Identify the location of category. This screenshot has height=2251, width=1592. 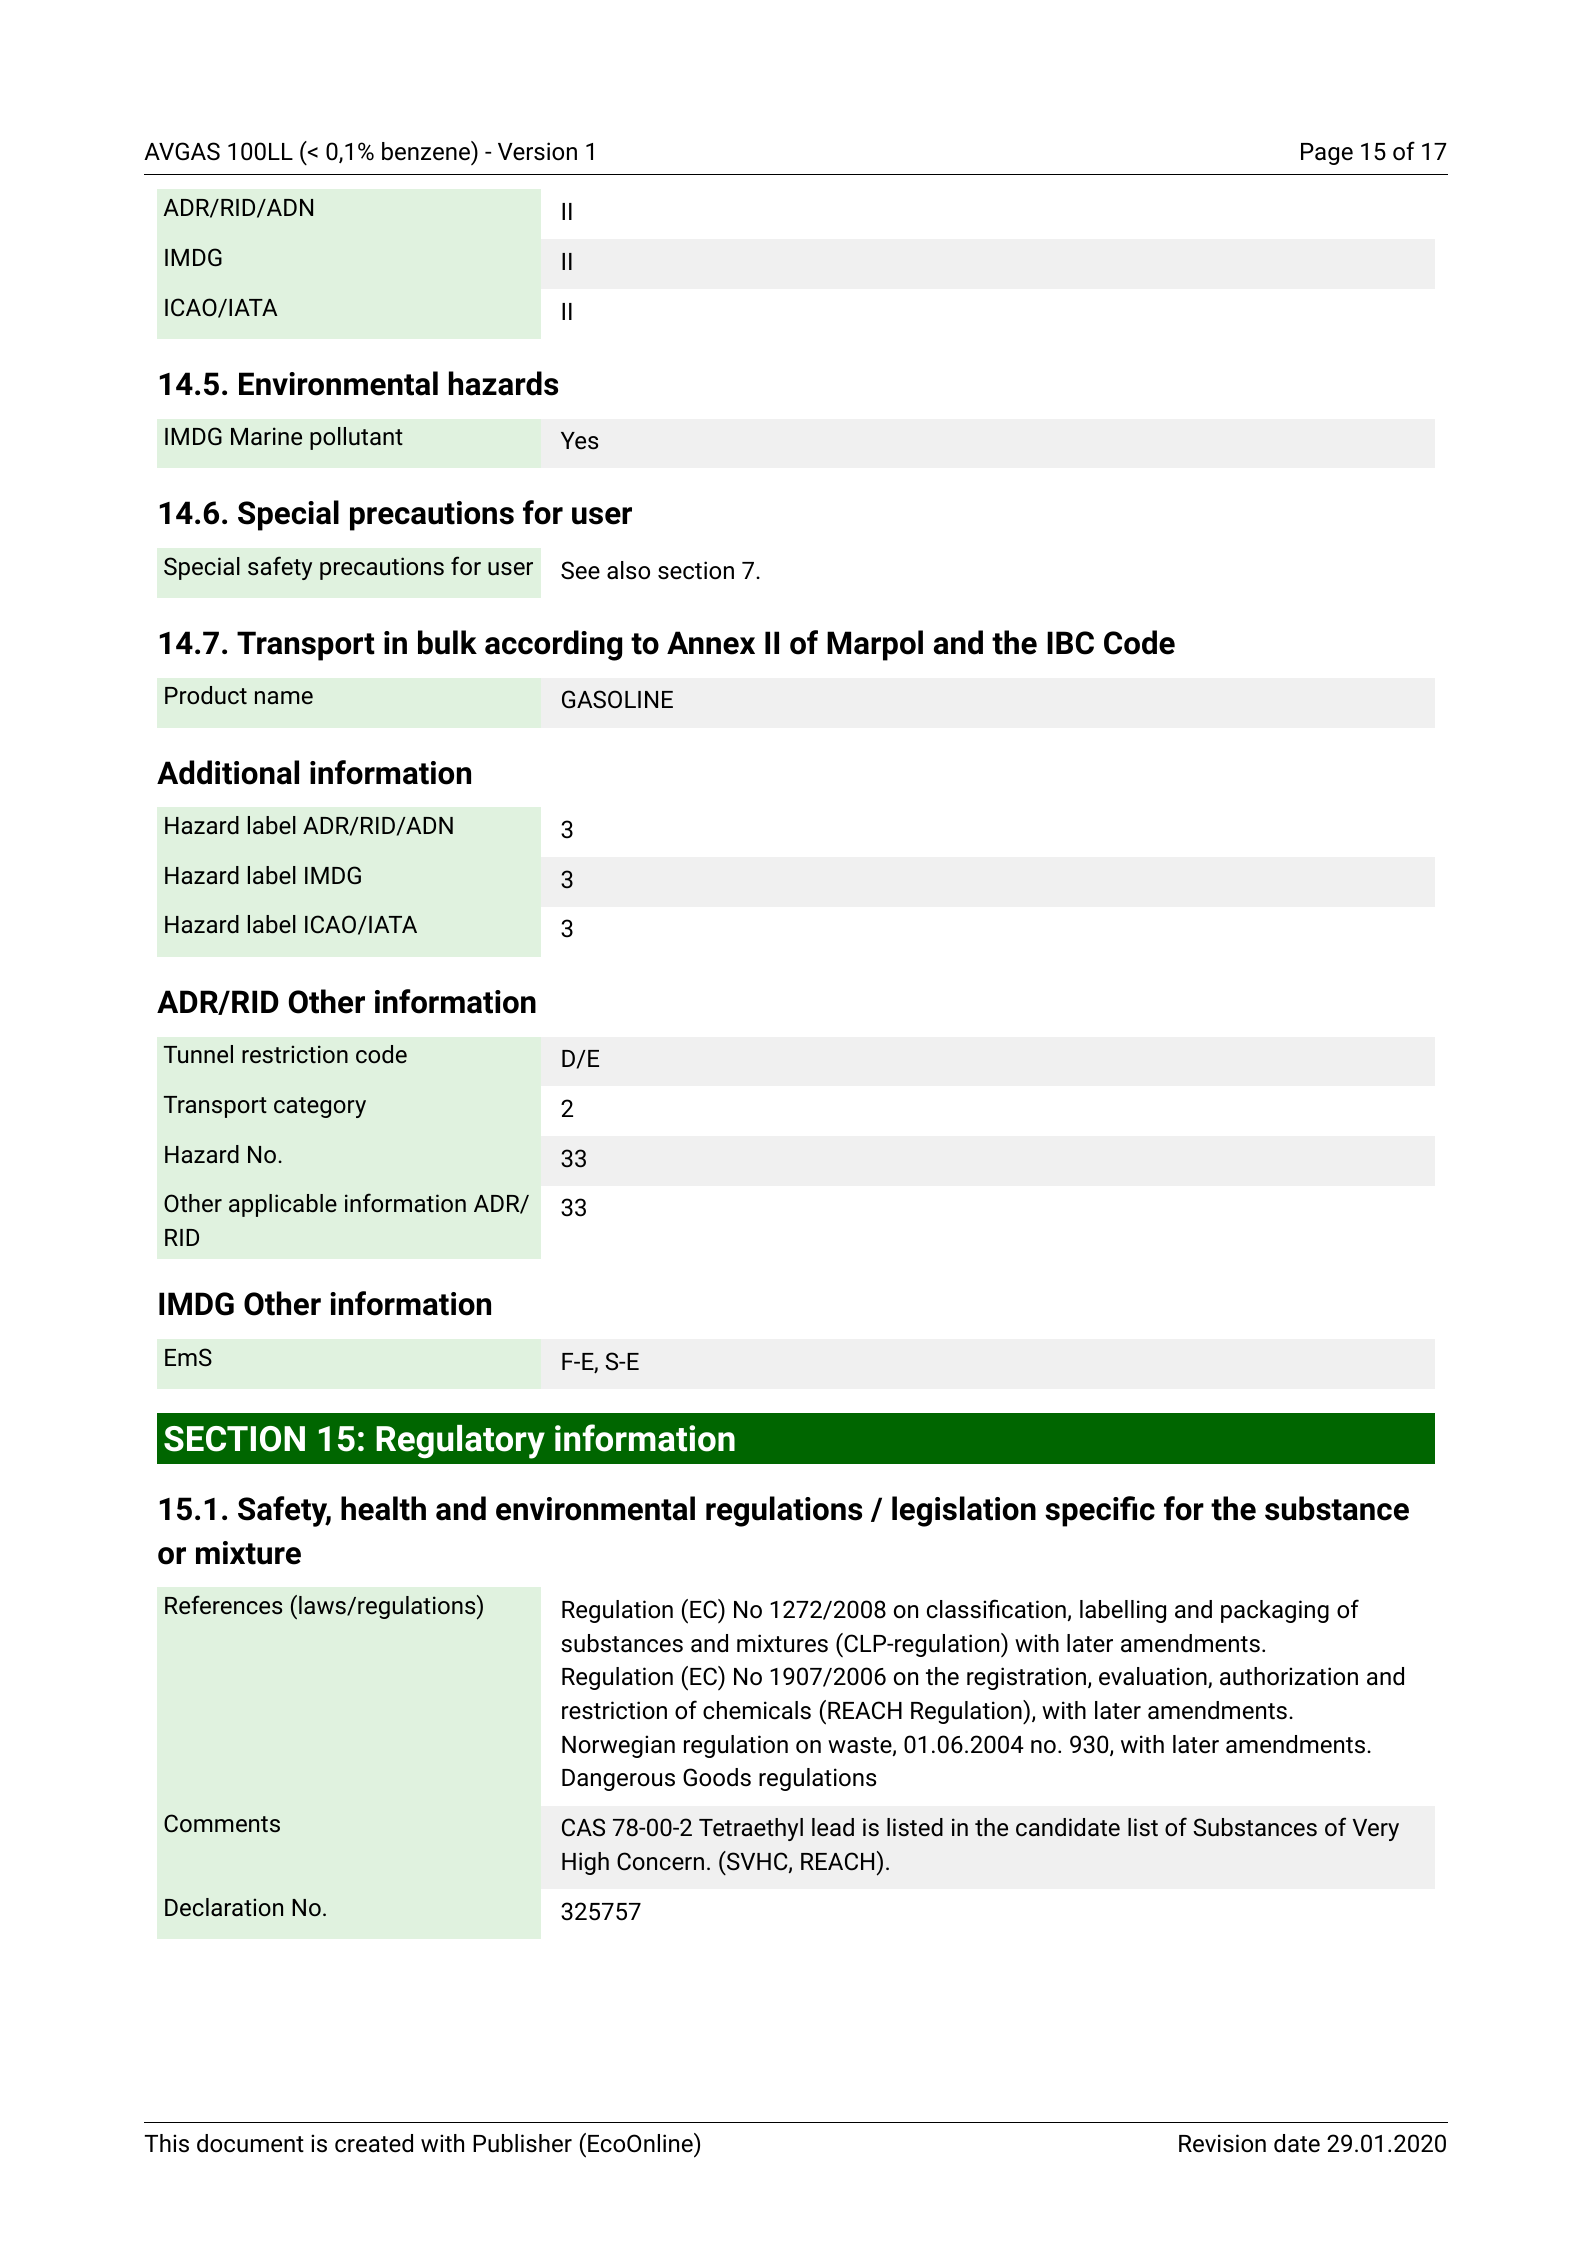
(320, 1107).
